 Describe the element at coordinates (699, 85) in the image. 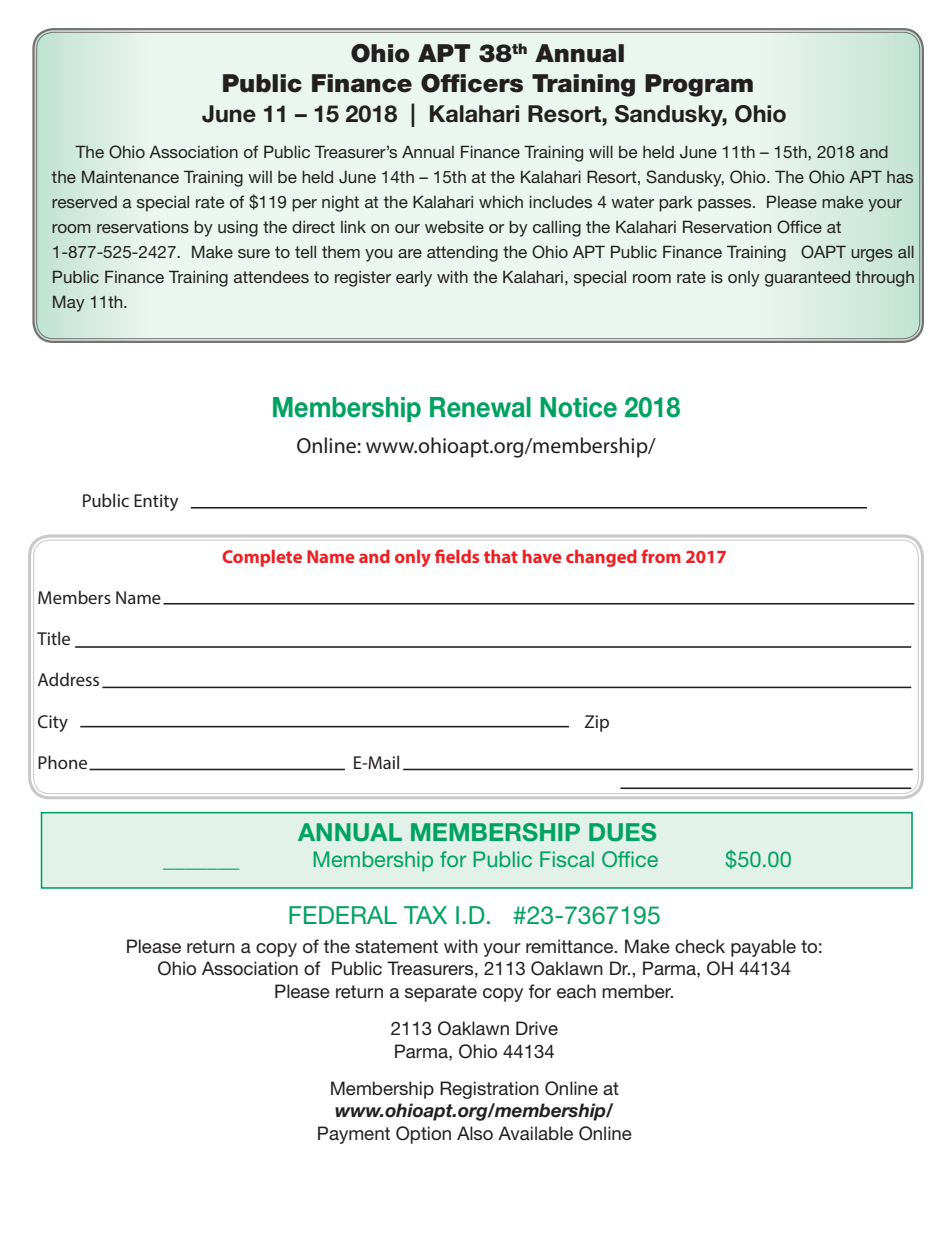

I see `Program` at that location.
